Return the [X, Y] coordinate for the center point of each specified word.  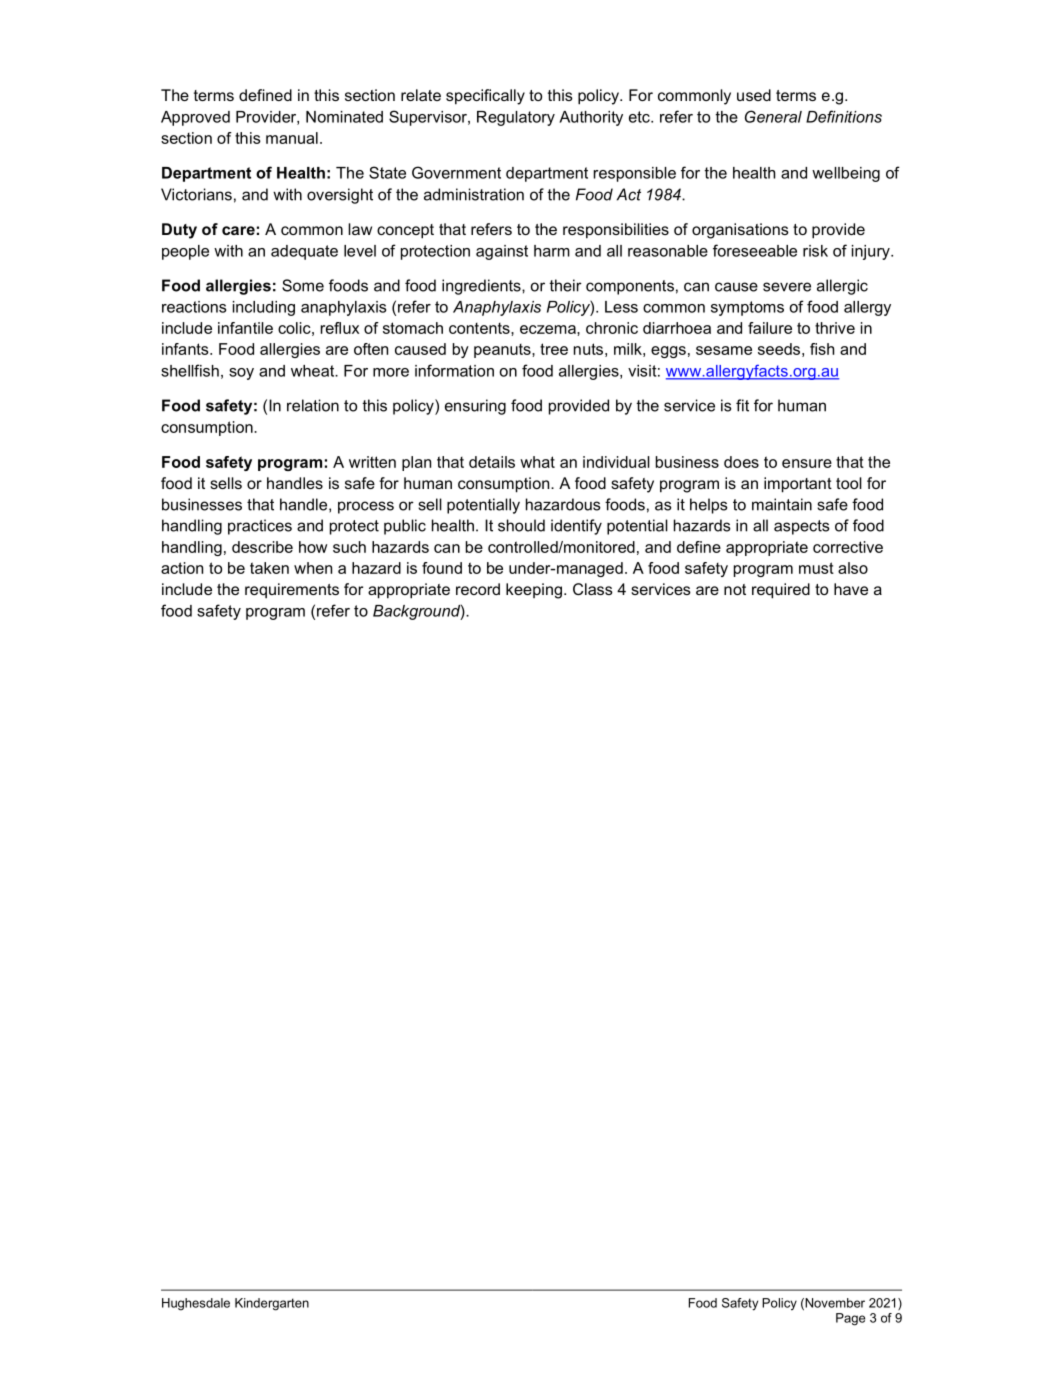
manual [292, 138]
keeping [534, 591]
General [773, 116]
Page [850, 1319]
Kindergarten [272, 1304]
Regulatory [516, 118]
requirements [292, 591]
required [781, 591]
